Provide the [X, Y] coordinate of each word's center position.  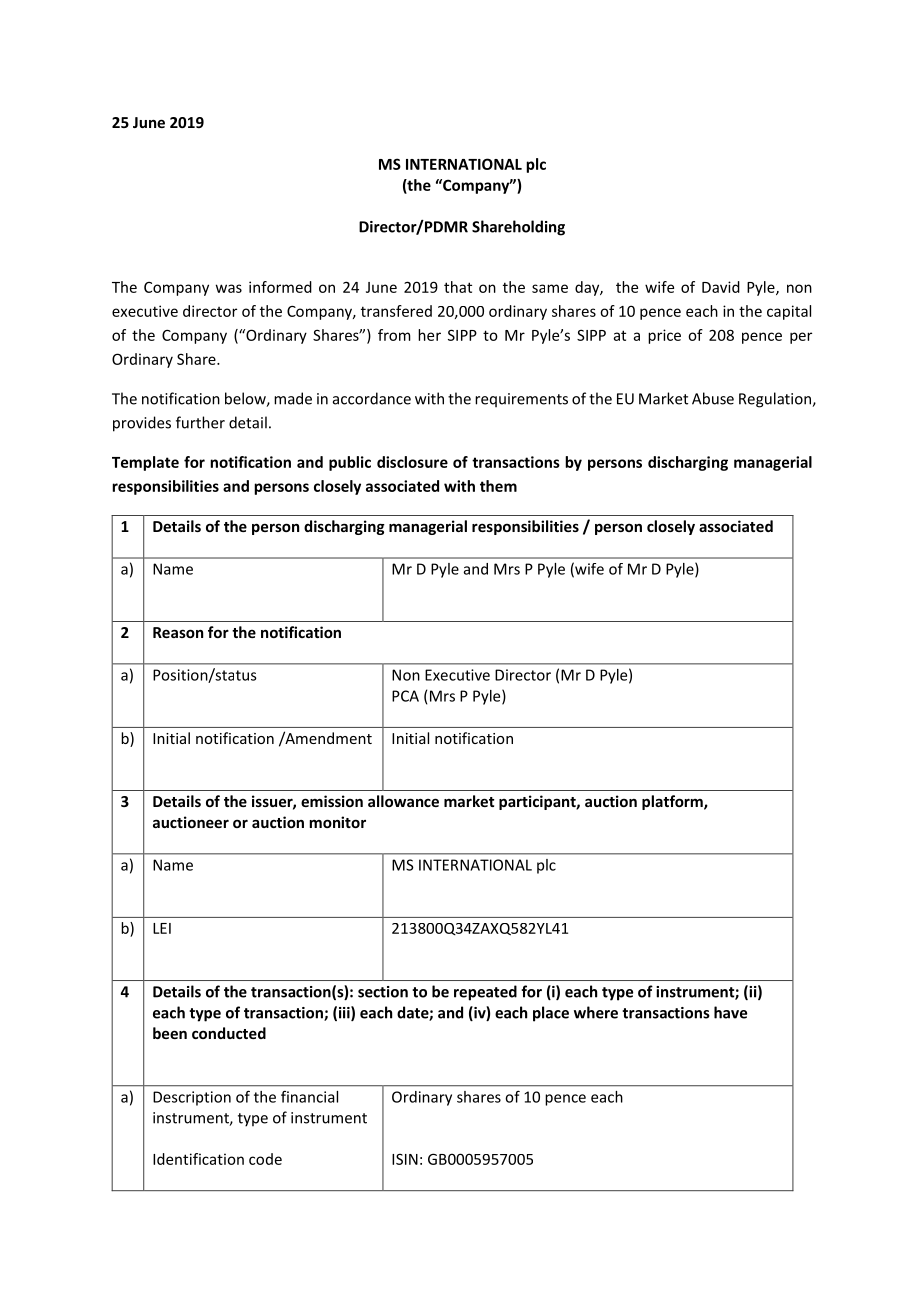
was [229, 288]
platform [673, 802]
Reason [178, 632]
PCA [405, 696]
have [730, 1012]
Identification [198, 1159]
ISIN [405, 1159]
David [721, 287]
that [458, 287]
